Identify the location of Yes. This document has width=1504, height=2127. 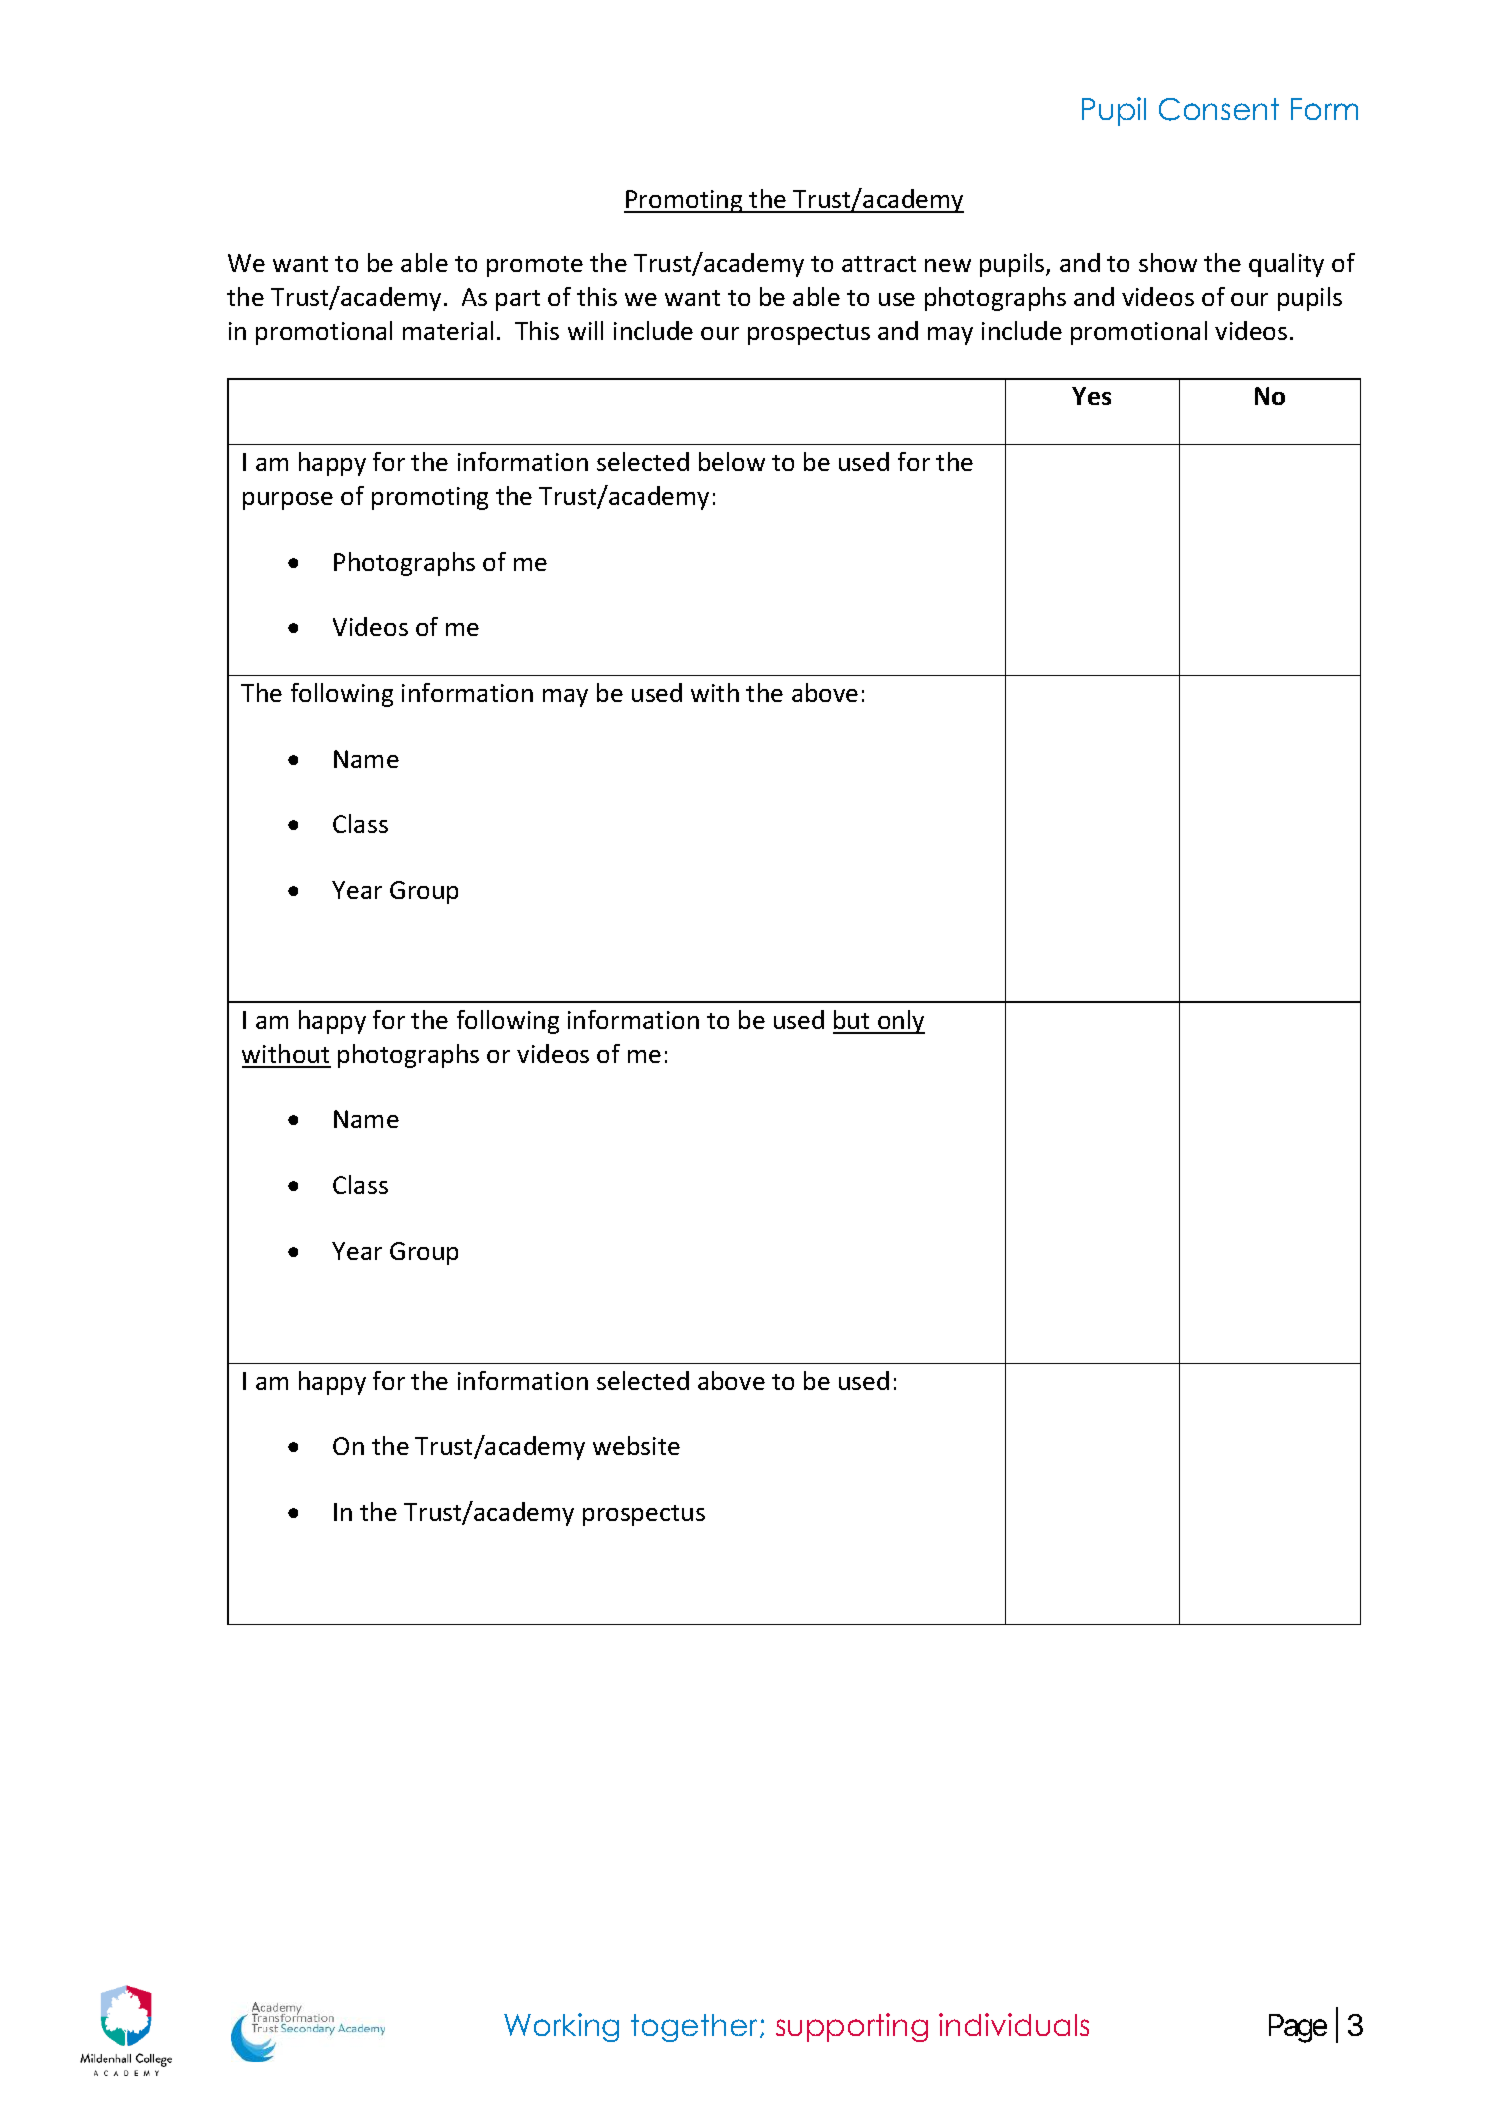
(1091, 396).
